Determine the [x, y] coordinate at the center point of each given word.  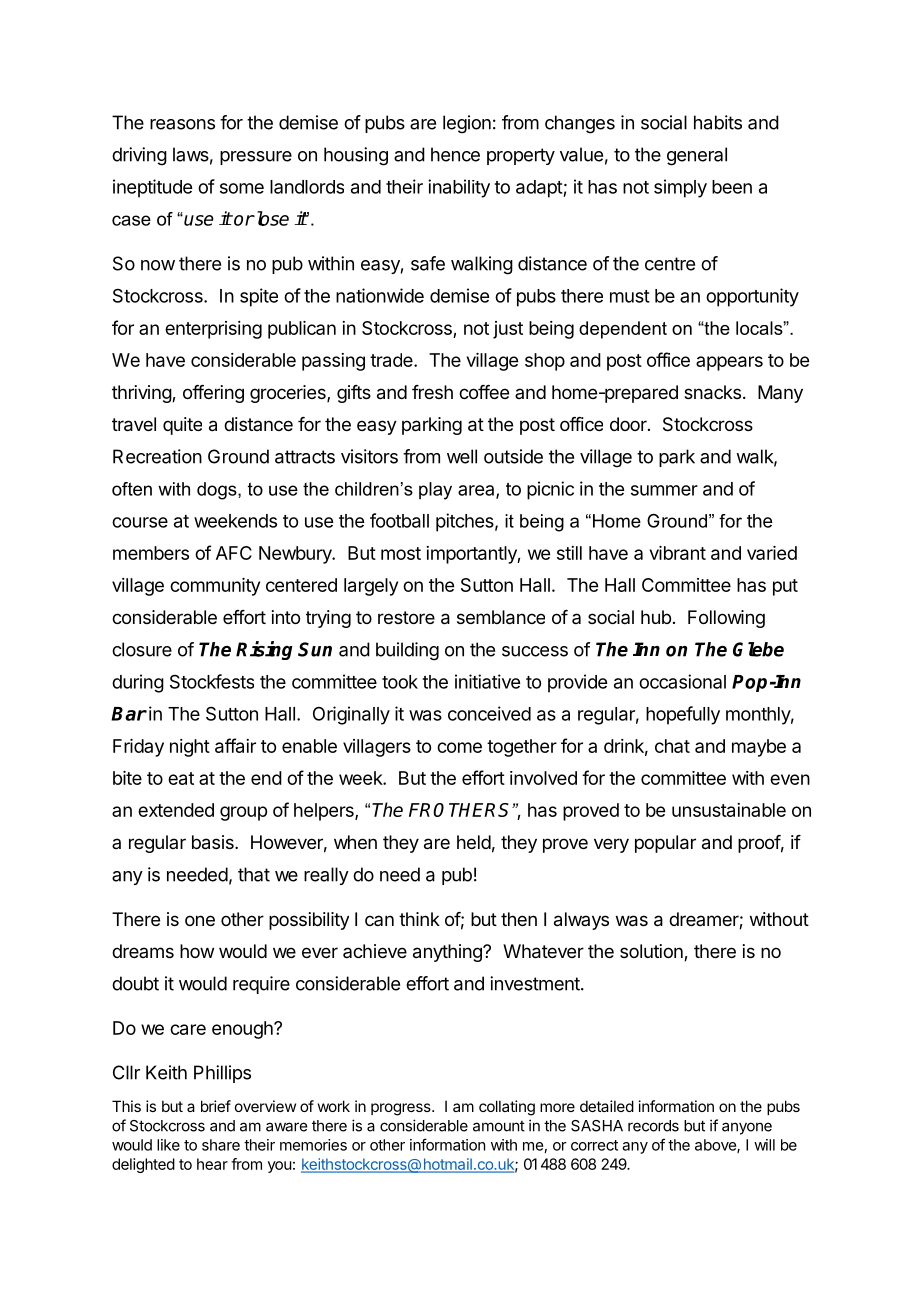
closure [142, 649]
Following [726, 619]
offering [213, 394]
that [254, 874]
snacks [712, 392]
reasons [182, 124]
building [407, 651]
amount [499, 1126]
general [697, 156]
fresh [432, 392]
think [419, 919]
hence [455, 154]
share [221, 1145]
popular [665, 844]
